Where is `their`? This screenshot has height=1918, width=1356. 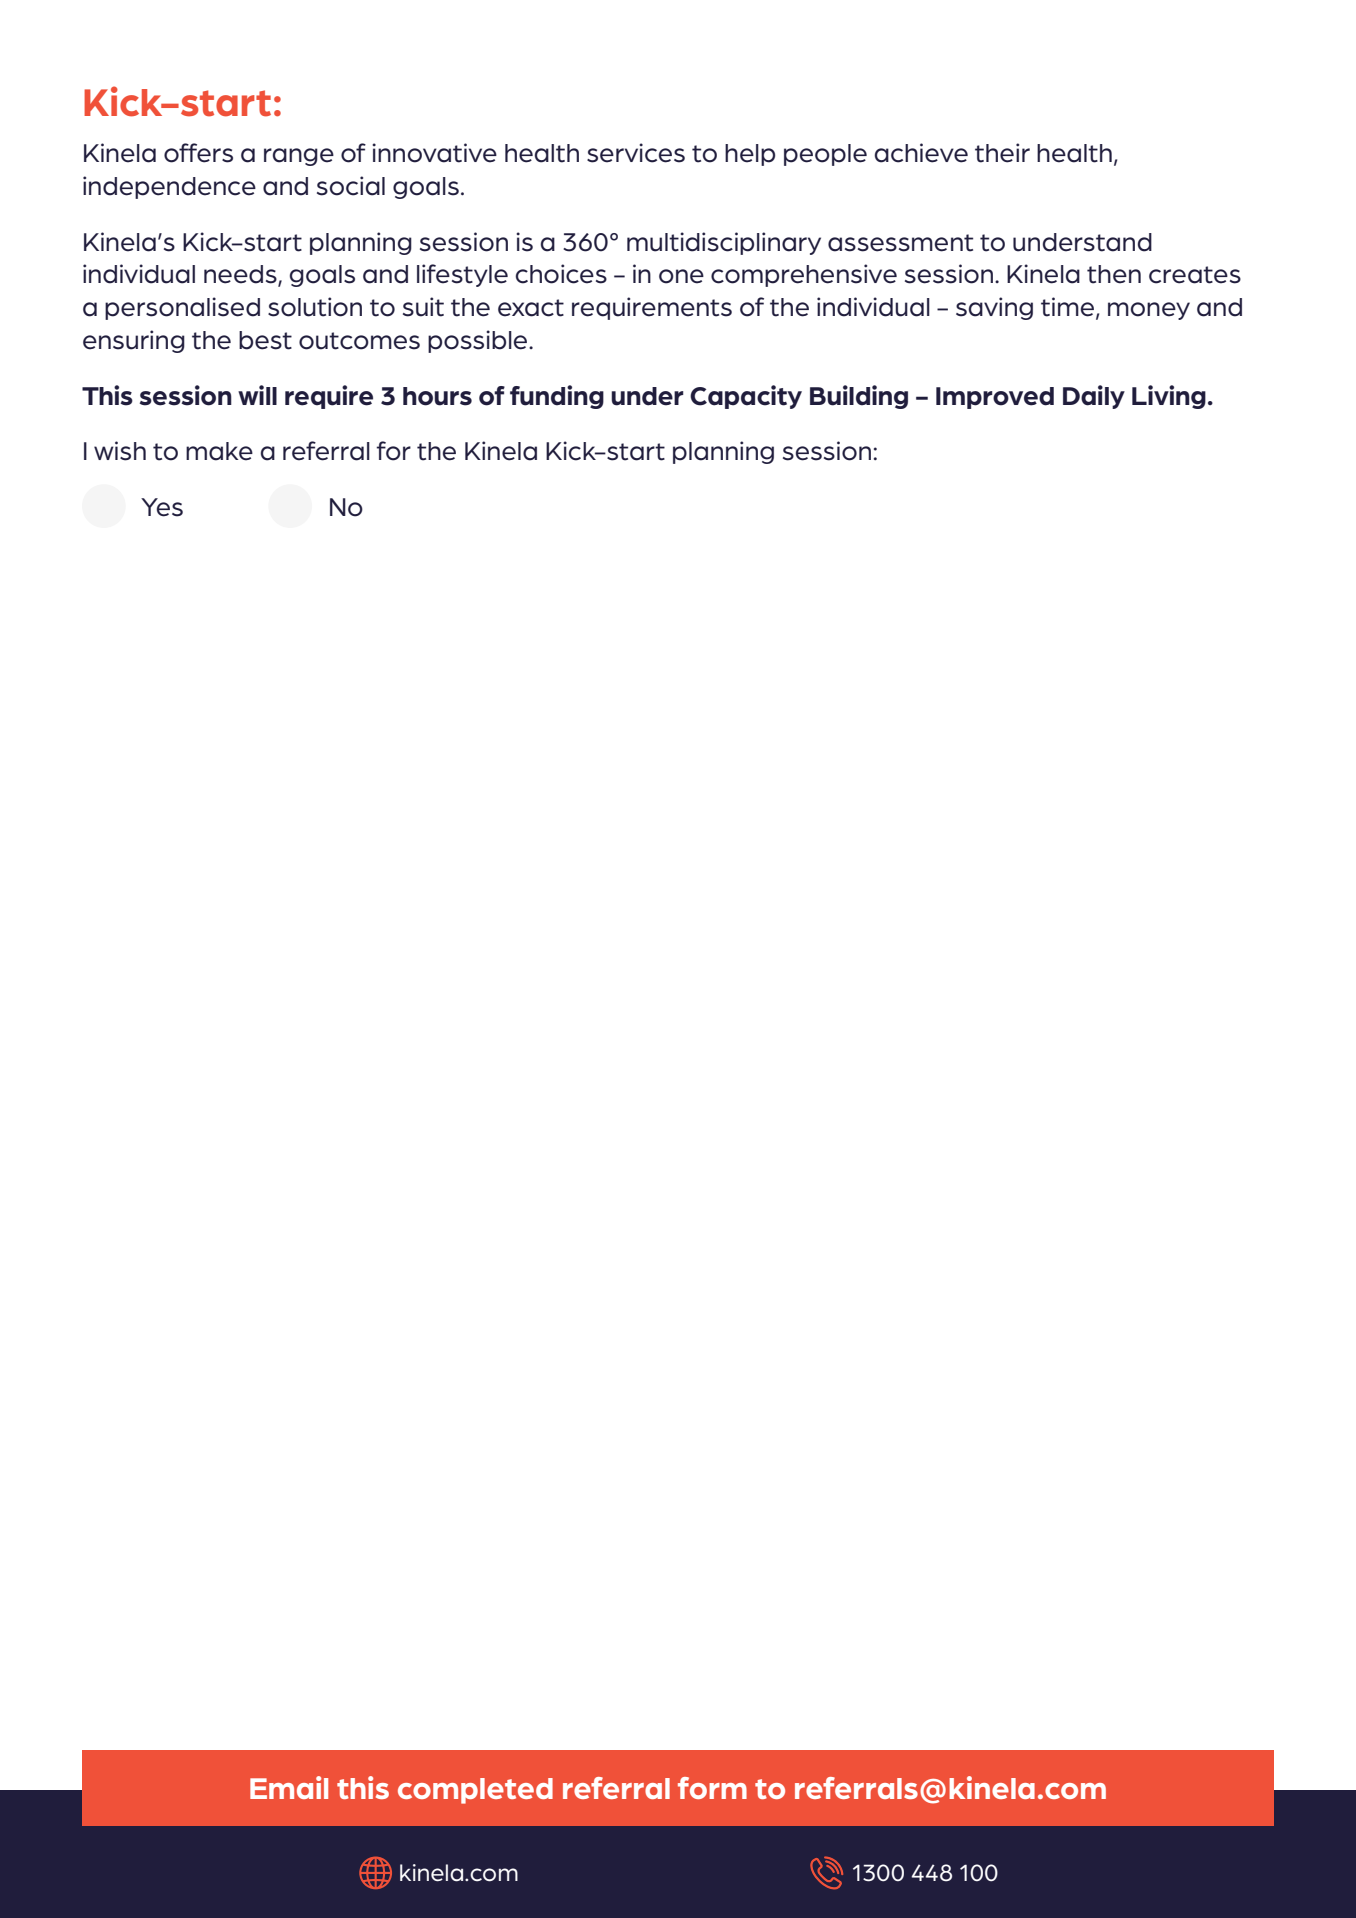
their is located at coordinates (1002, 153).
